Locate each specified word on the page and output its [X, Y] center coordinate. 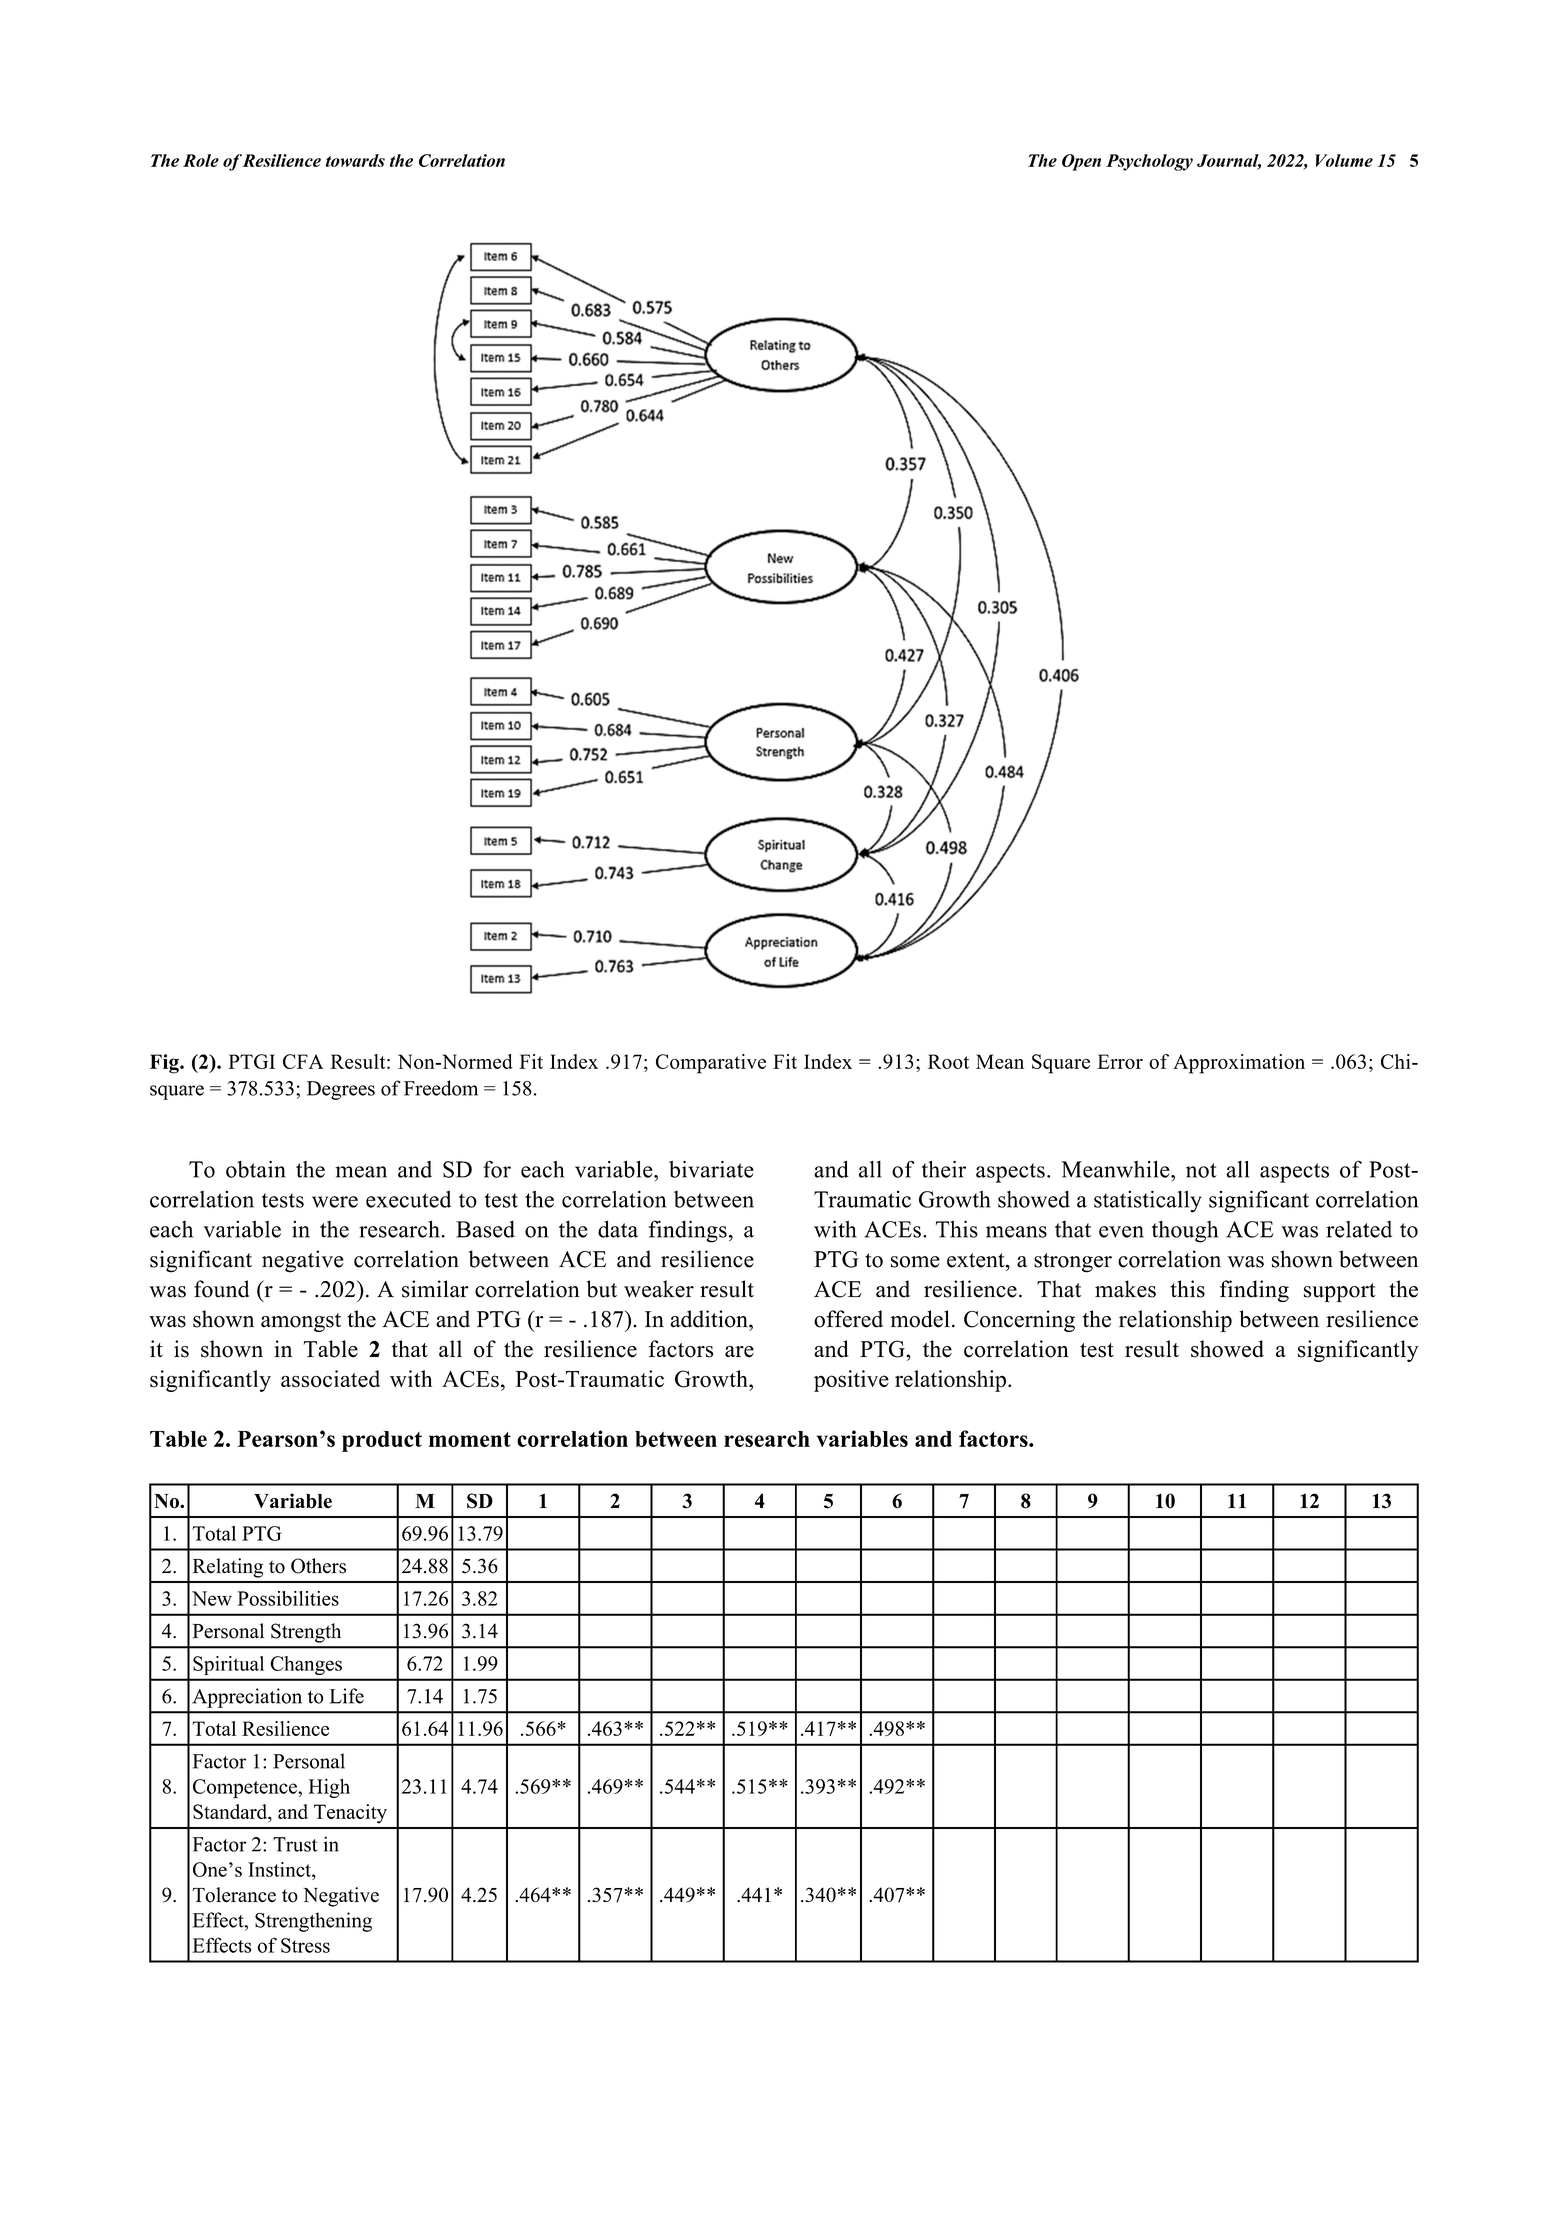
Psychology [1149, 162]
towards [355, 160]
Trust [295, 1844]
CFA [303, 1061]
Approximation [1239, 1064]
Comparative [711, 1064]
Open [1081, 162]
